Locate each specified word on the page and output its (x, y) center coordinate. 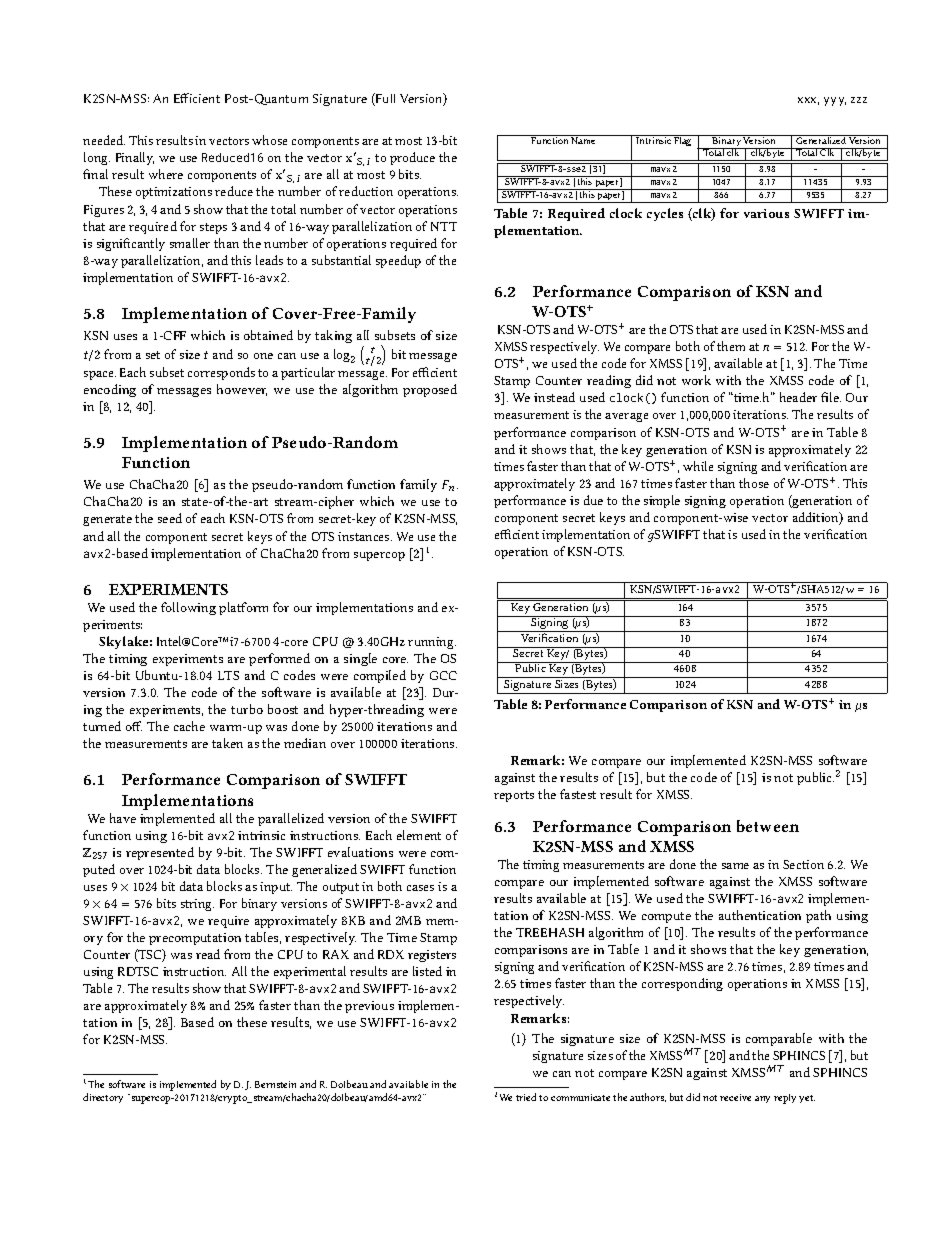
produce (412, 158)
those (754, 483)
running (432, 643)
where (166, 174)
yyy (835, 101)
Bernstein (275, 1084)
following (188, 608)
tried (526, 1097)
